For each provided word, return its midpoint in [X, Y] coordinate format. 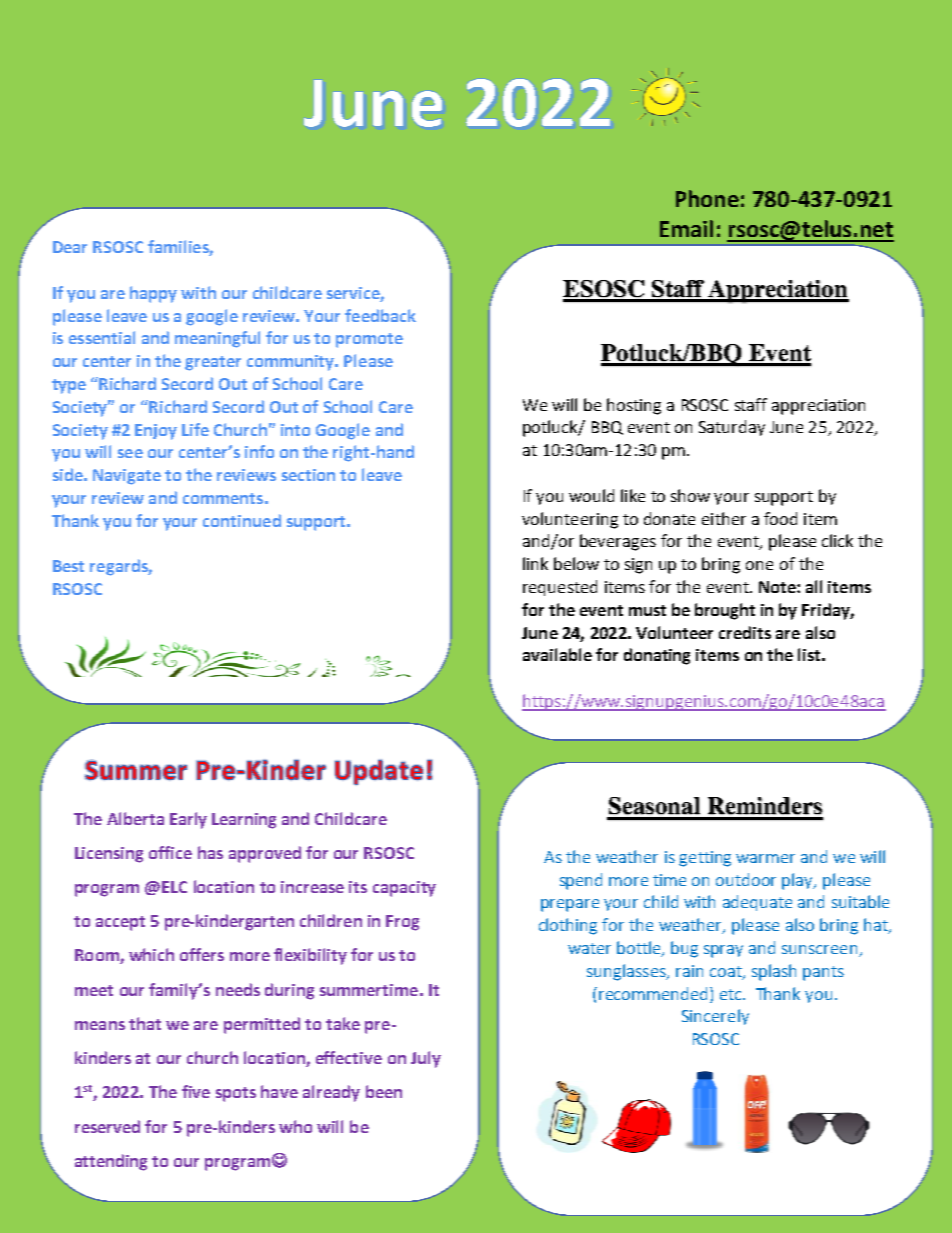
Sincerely [715, 1017]
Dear [70, 247]
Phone [707, 198]
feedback [380, 315]
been [384, 1091]
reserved [107, 1126]
